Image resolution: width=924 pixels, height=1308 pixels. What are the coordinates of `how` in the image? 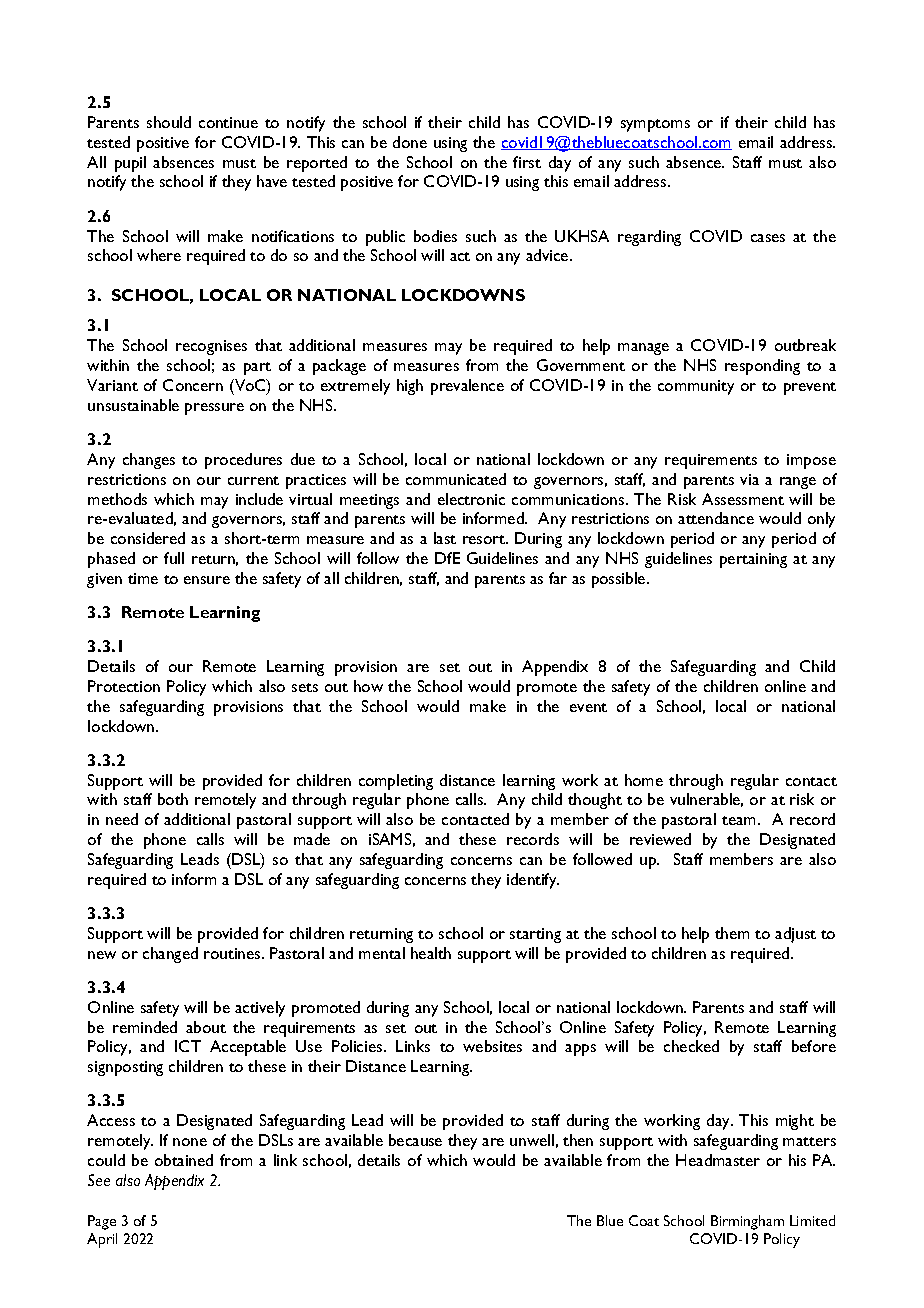 It's located at (368, 686).
